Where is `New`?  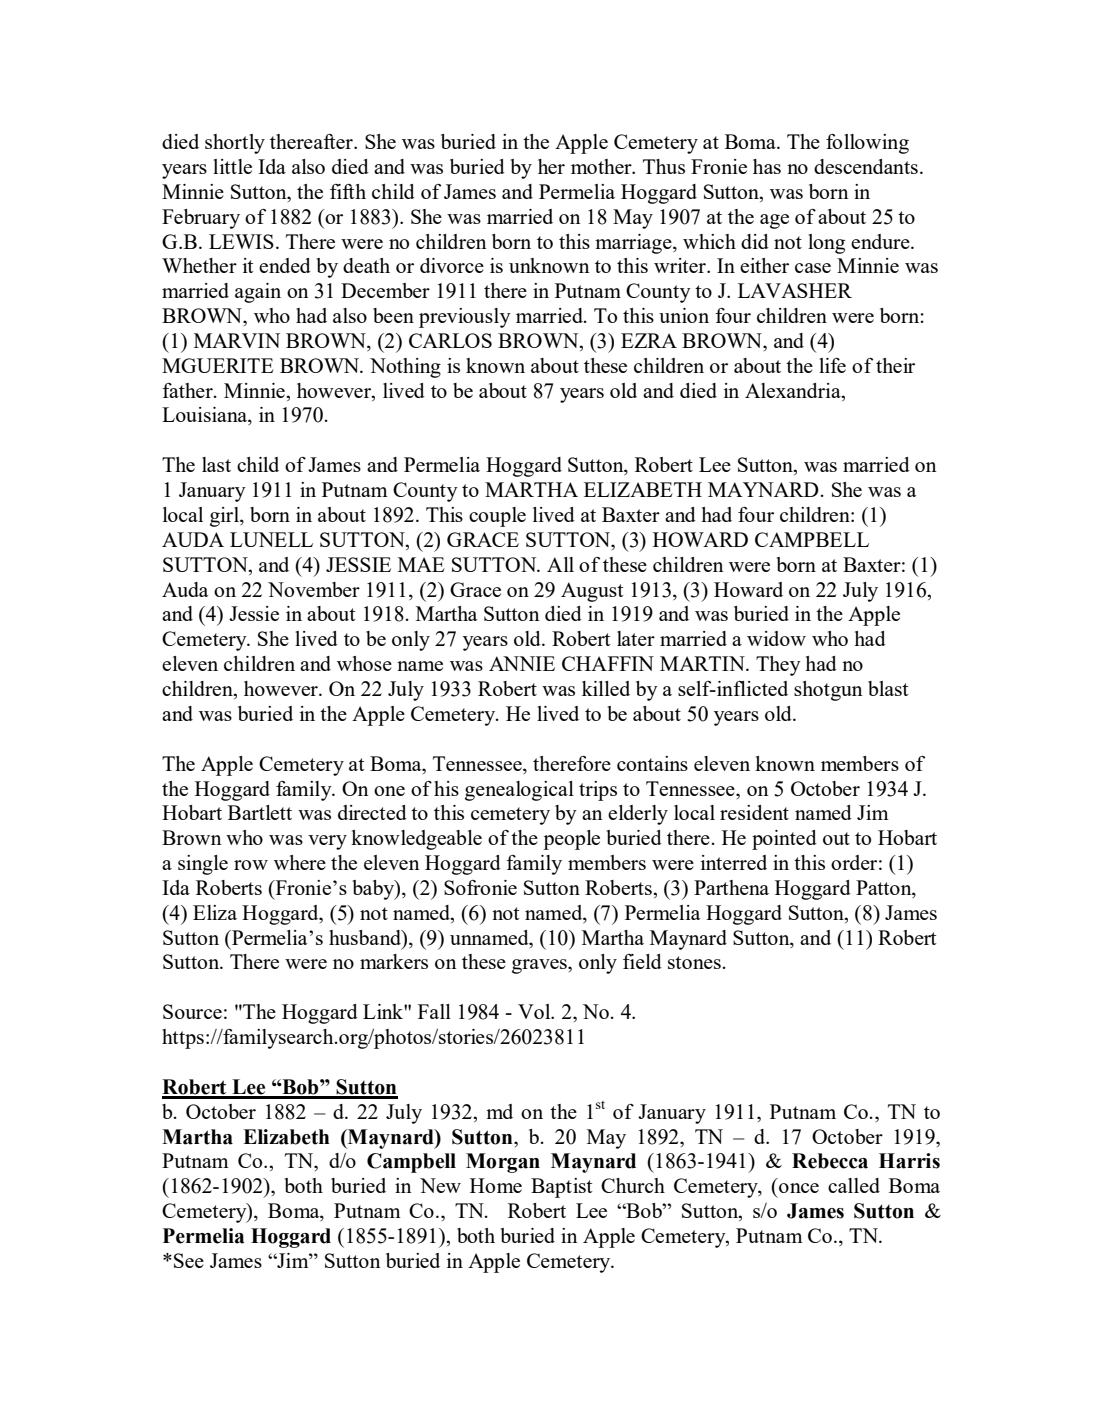
New is located at coordinates (440, 1185).
